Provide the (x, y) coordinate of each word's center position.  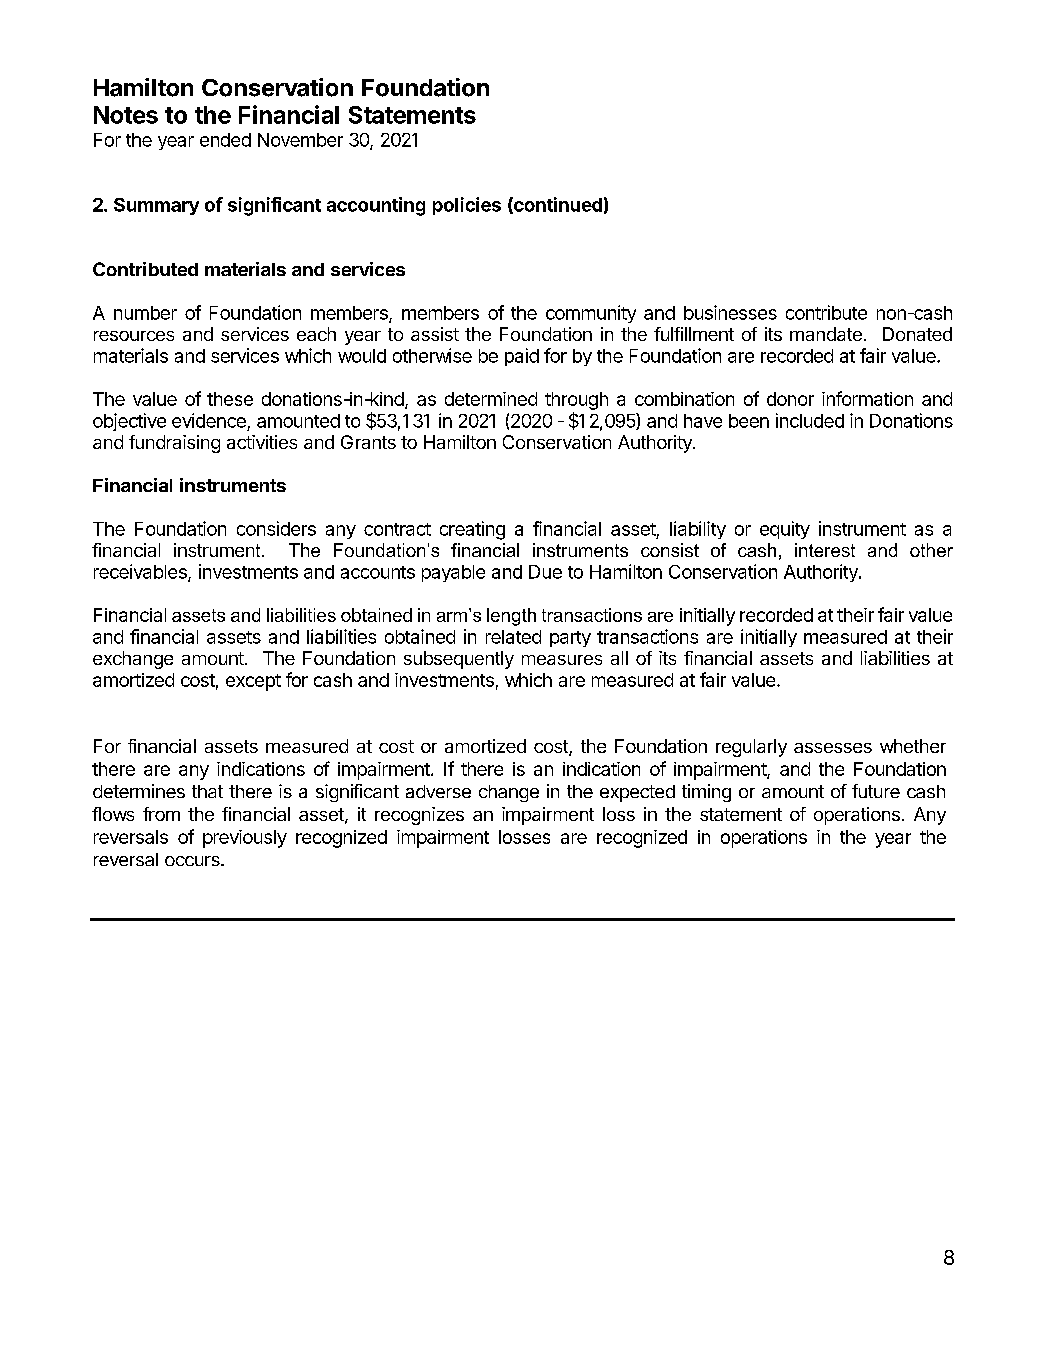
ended (225, 140)
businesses (730, 312)
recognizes (419, 816)
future (876, 791)
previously (245, 839)
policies (467, 206)
